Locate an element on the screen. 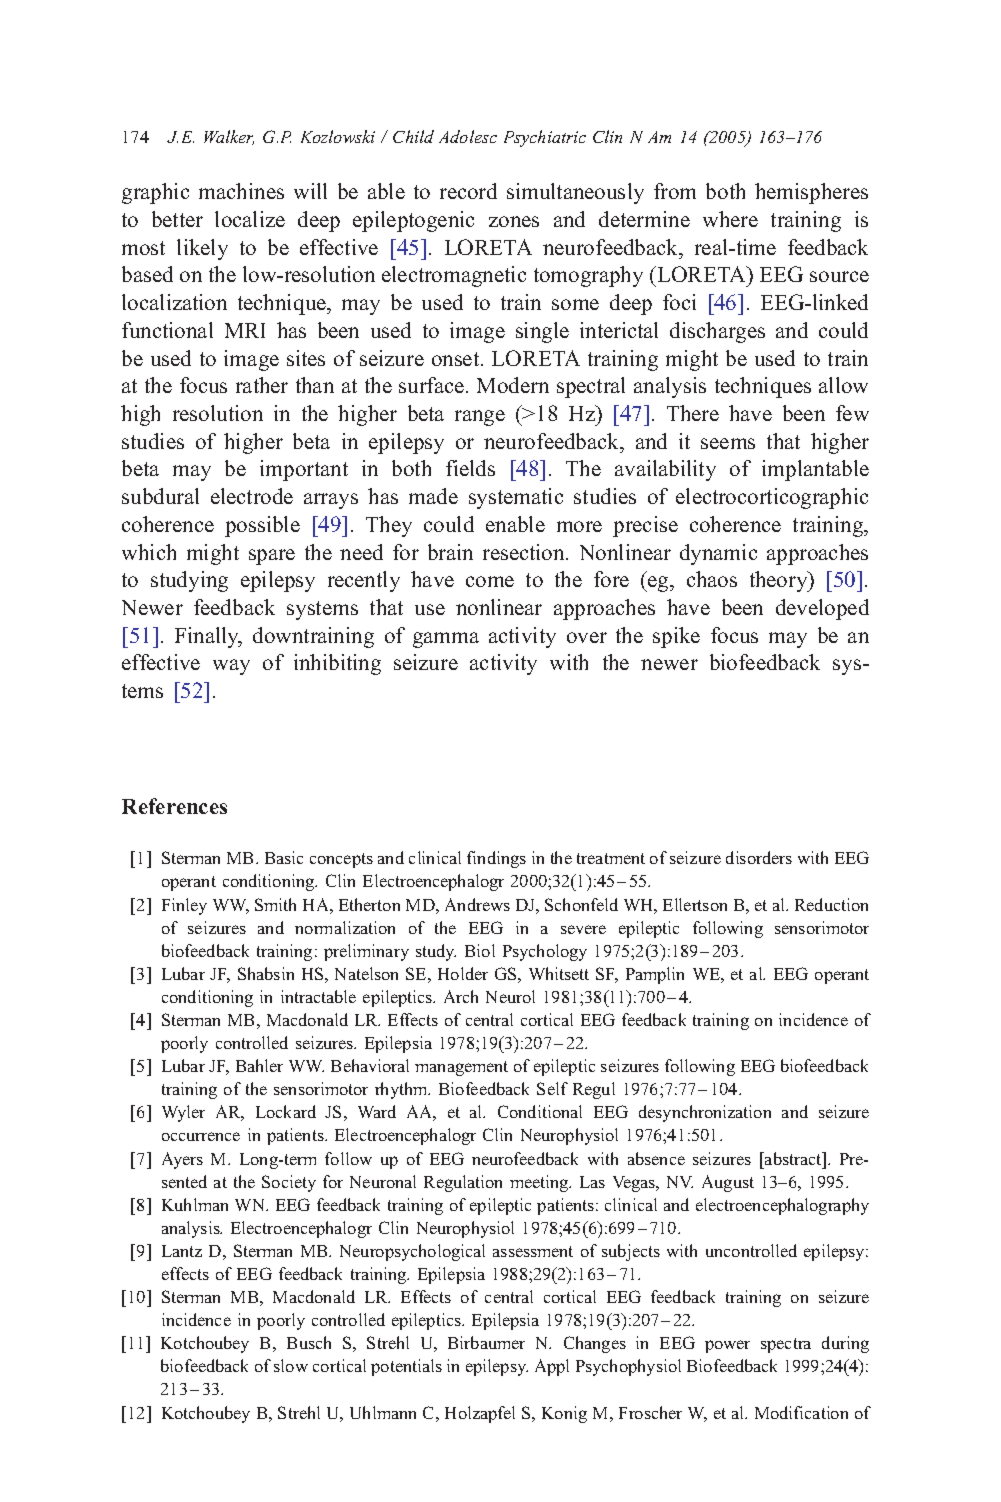  seems is located at coordinates (728, 443).
